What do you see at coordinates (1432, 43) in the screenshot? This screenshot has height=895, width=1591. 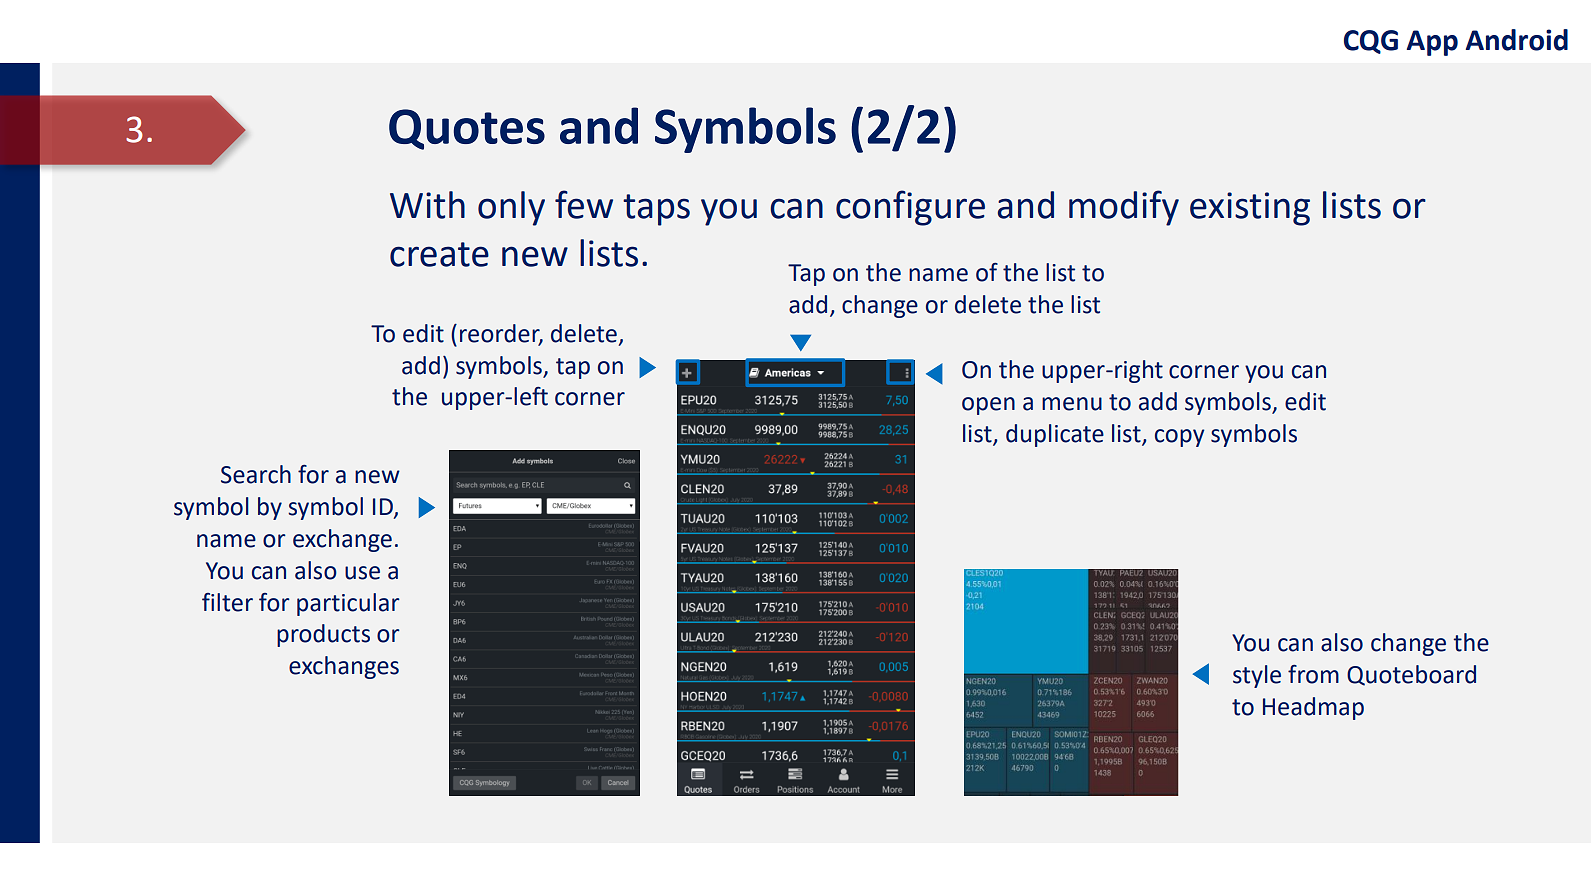 I see `App` at bounding box center [1432, 43].
